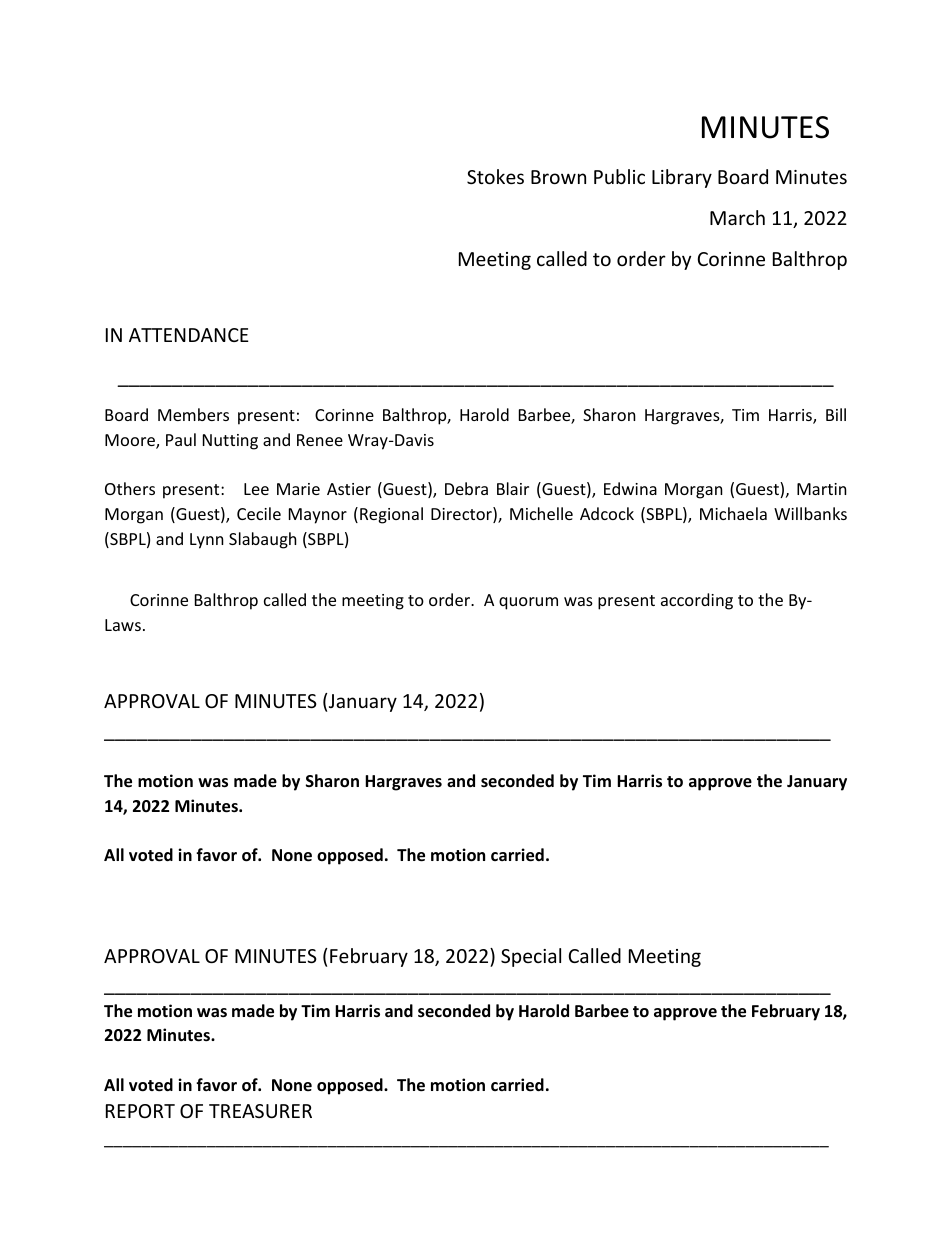  What do you see at coordinates (207, 541) in the screenshot?
I see `Lynn` at bounding box center [207, 541].
